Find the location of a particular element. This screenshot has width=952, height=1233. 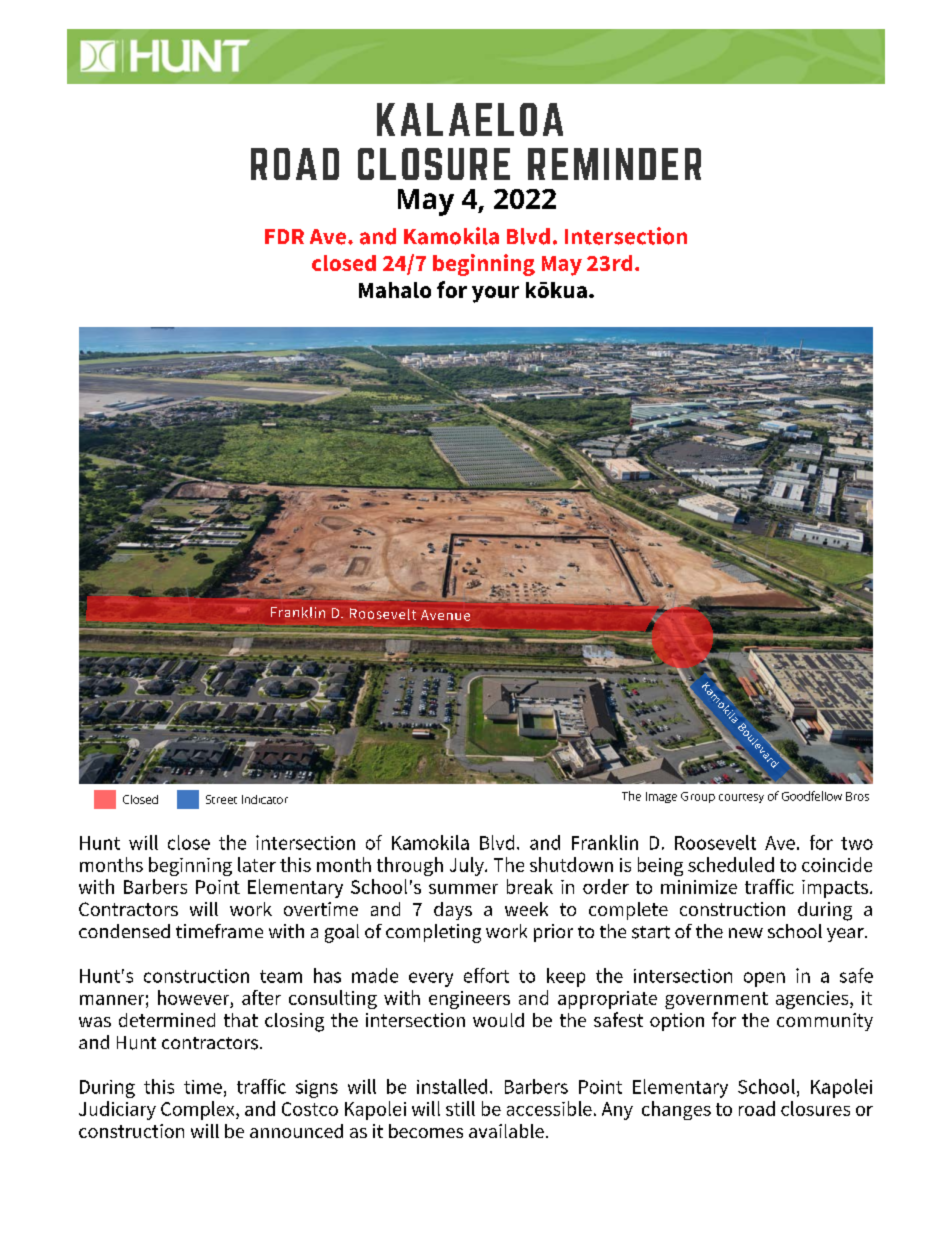

later is located at coordinates (257, 864).
